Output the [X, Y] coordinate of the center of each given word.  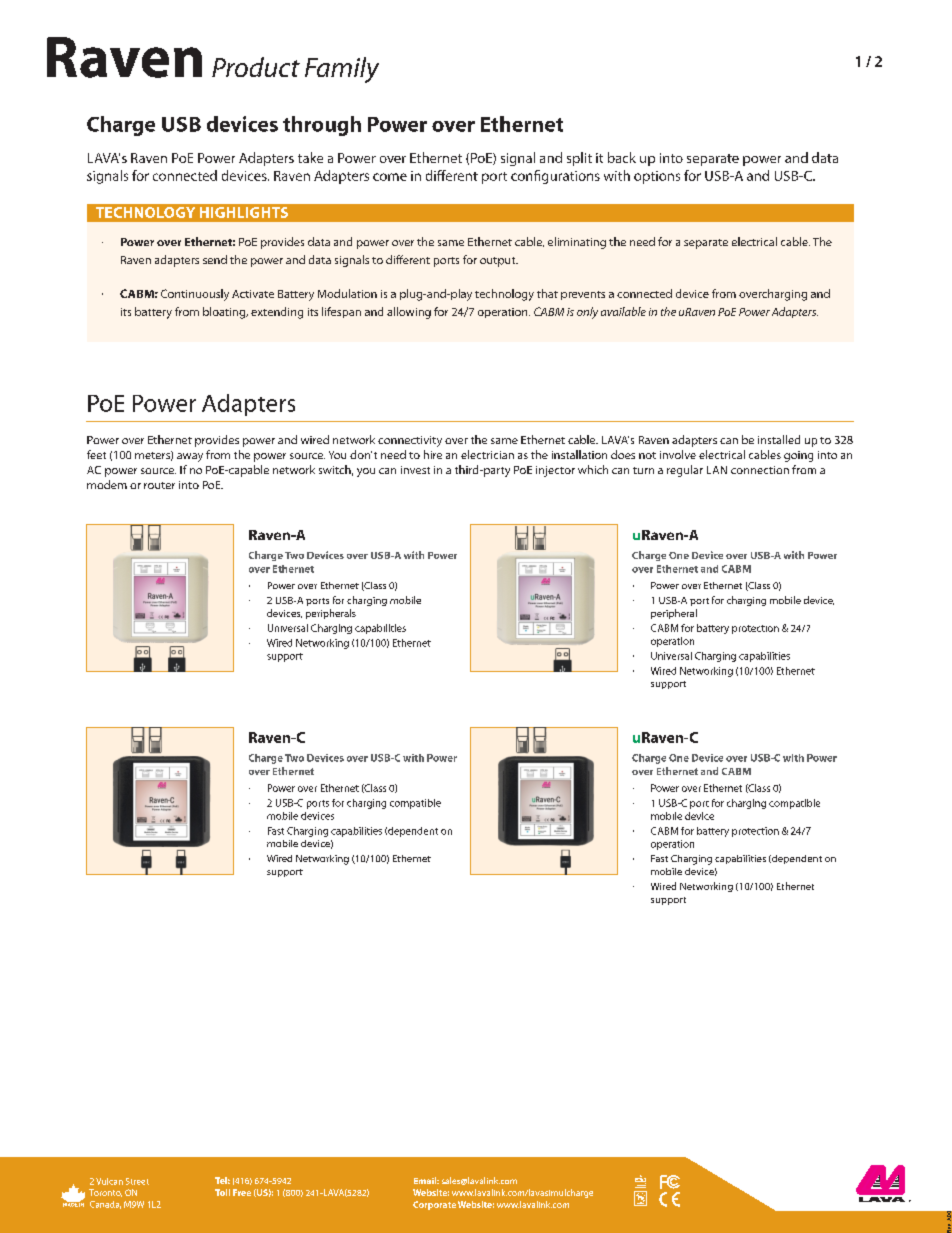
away [190, 457]
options [657, 177]
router [159, 485]
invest [415, 470]
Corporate [434, 1205]
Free [242, 1192]
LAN [717, 470]
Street [137, 1181]
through [322, 126]
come [390, 177]
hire [433, 454]
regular [685, 471]
